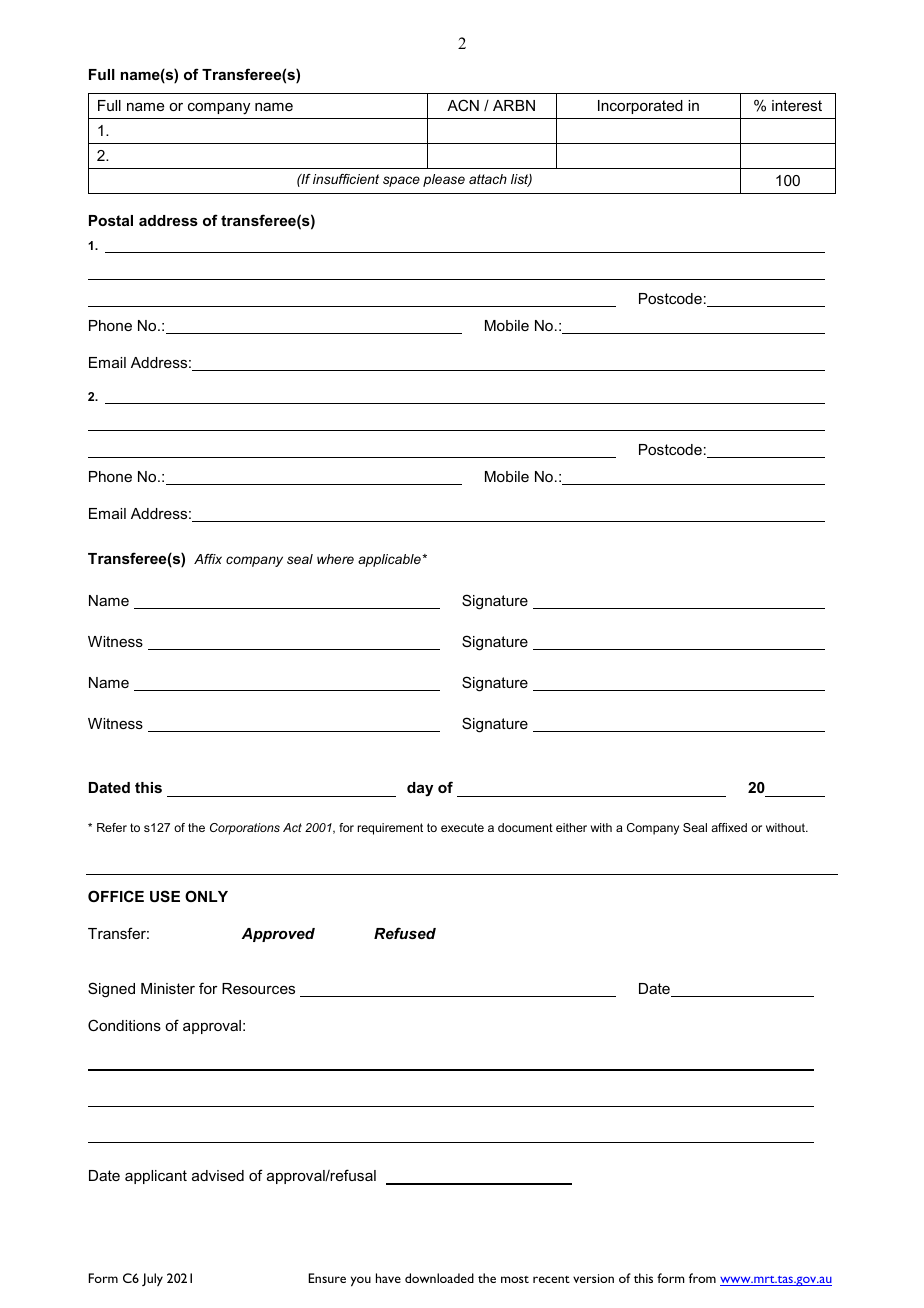  Describe the element at coordinates (152, 1279) in the document. I see `July` at that location.
